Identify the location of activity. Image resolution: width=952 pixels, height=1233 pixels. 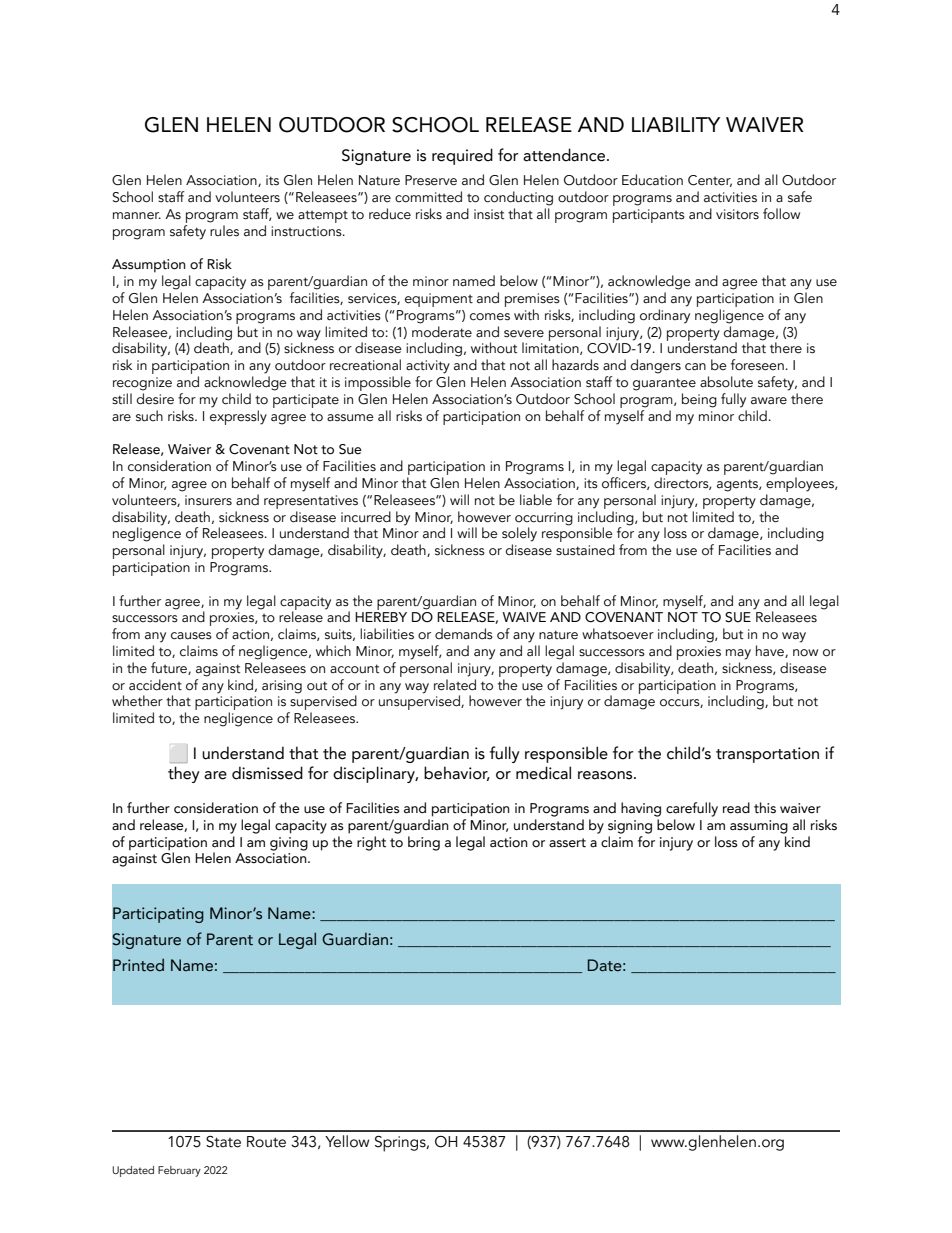
(428, 367).
